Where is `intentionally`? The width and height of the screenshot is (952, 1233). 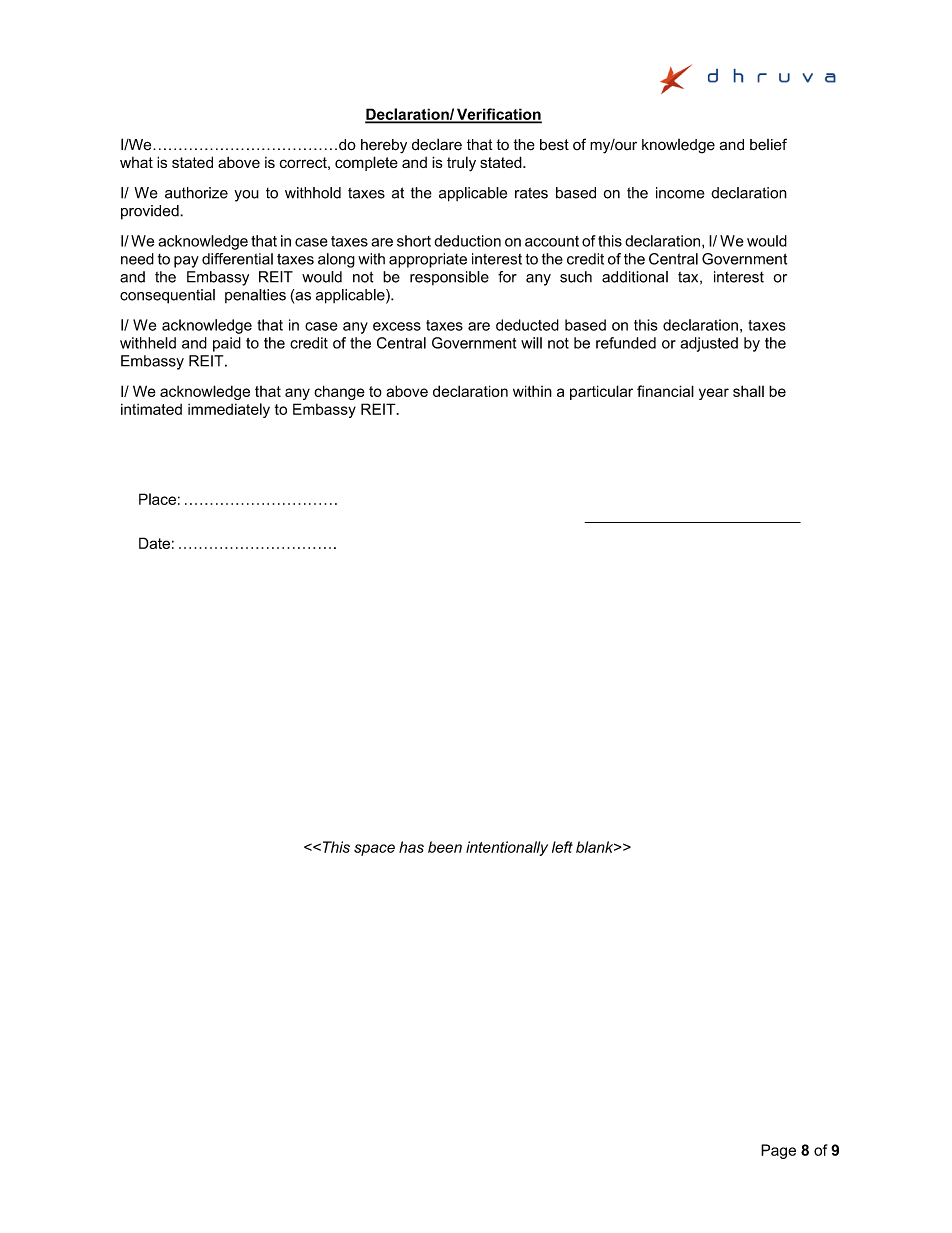 intentionally is located at coordinates (507, 848).
